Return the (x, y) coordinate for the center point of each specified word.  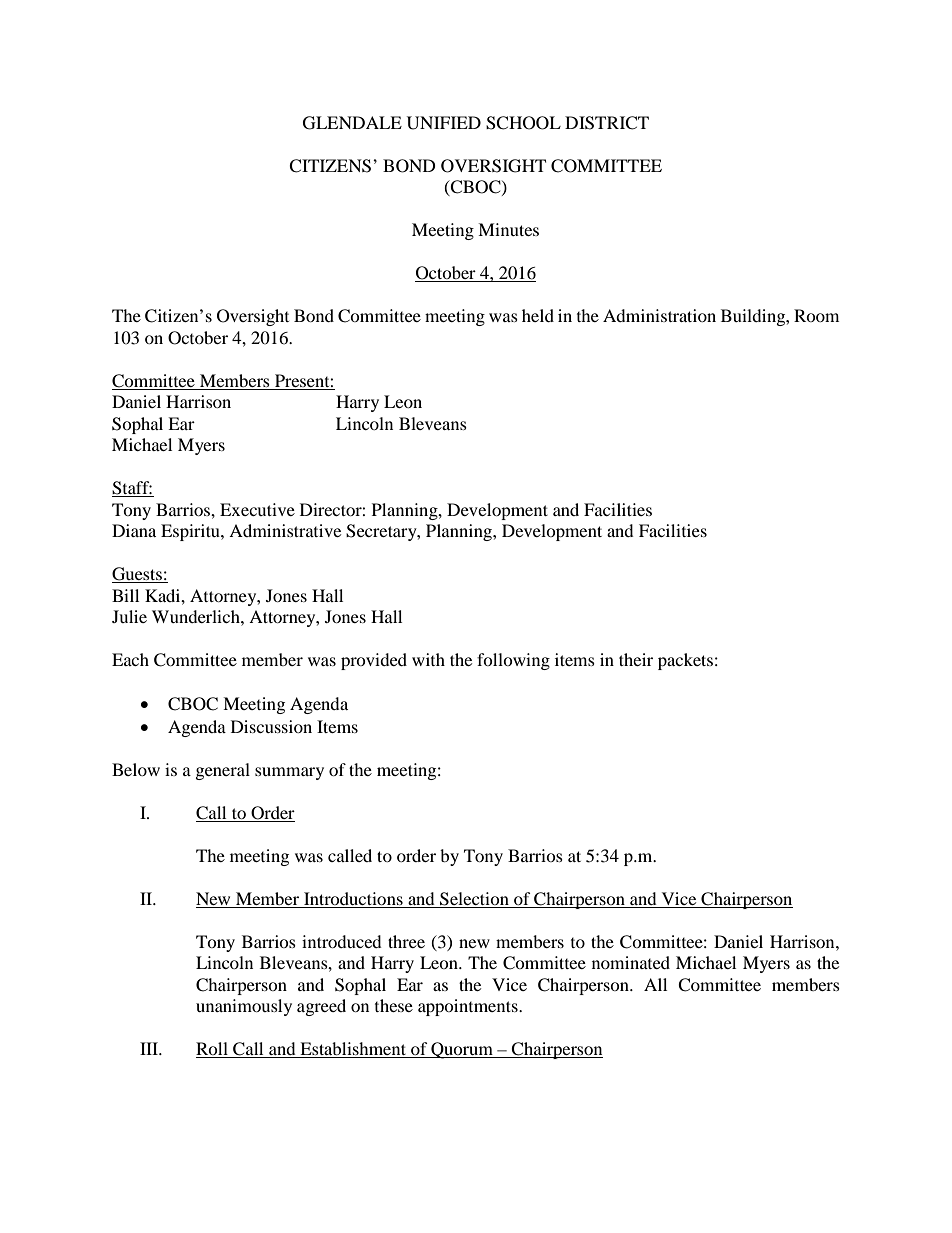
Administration (659, 315)
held (538, 315)
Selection (474, 900)
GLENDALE (352, 123)
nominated (631, 962)
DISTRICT (607, 123)
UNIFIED (444, 123)
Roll (213, 1050)
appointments (469, 1007)
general (223, 771)
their (636, 659)
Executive (257, 509)
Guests (138, 575)
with (428, 659)
